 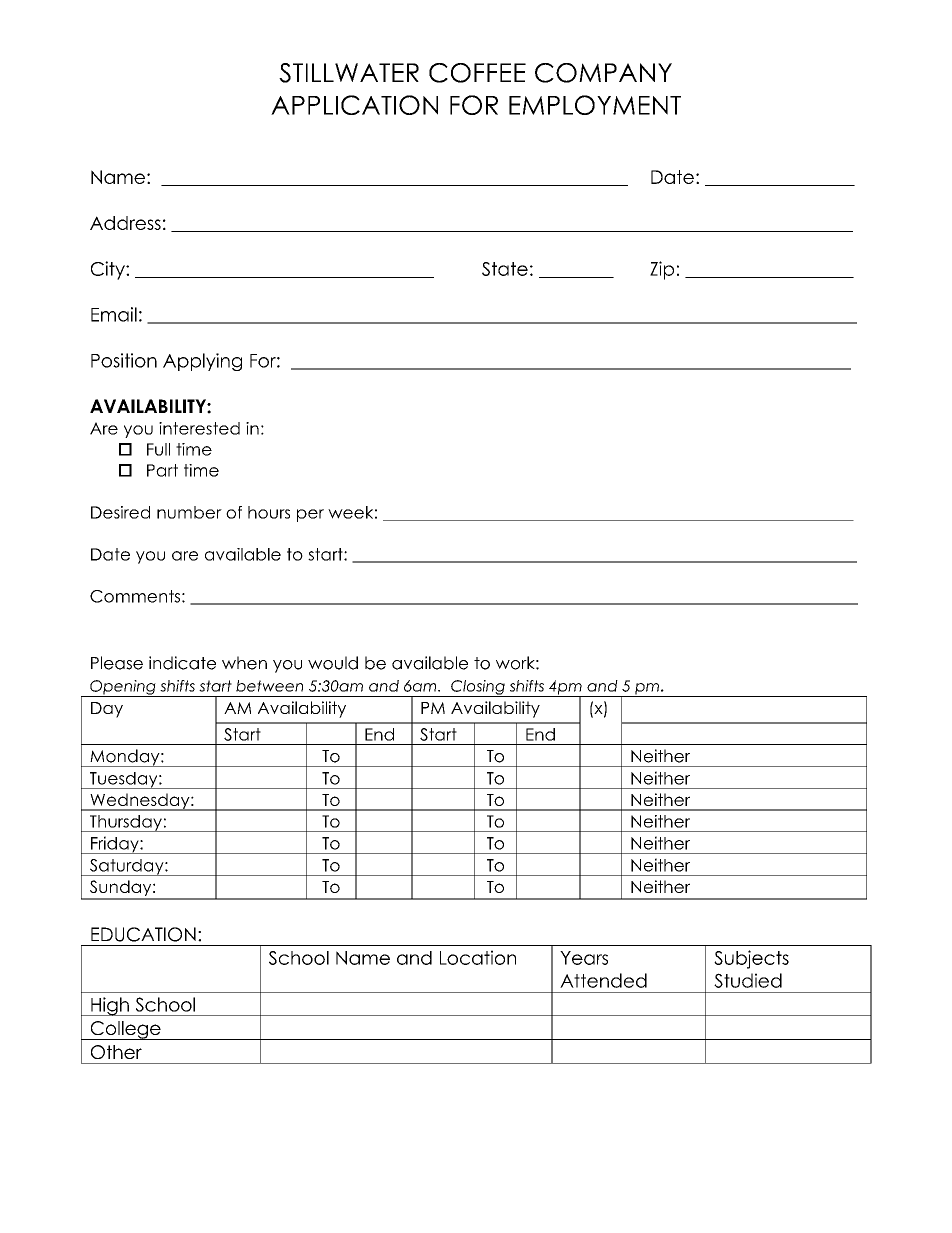 What do you see at coordinates (478, 688) in the screenshot?
I see `Closing` at bounding box center [478, 688].
